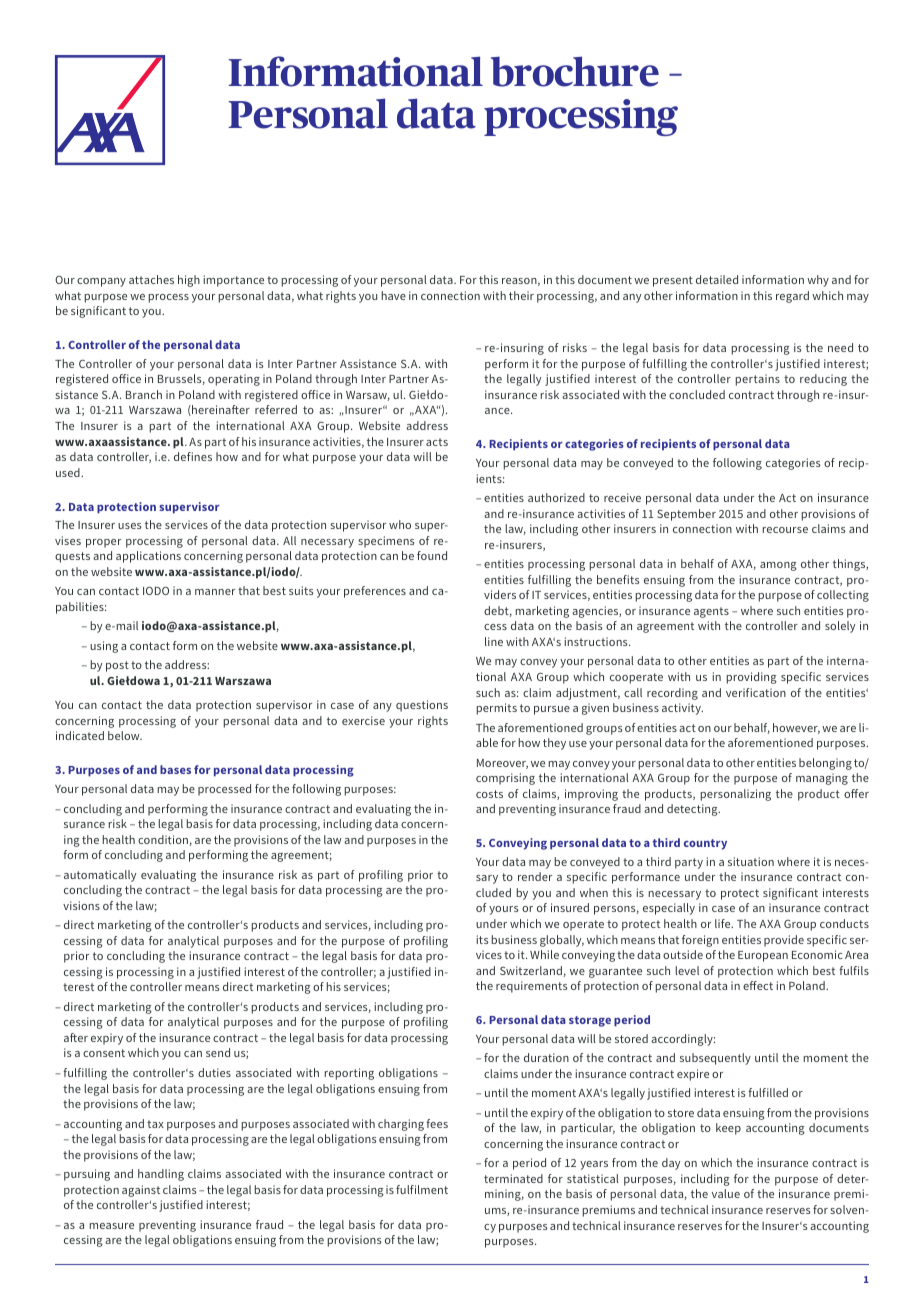  What do you see at coordinates (141, 1191) in the image?
I see `against` at bounding box center [141, 1191].
